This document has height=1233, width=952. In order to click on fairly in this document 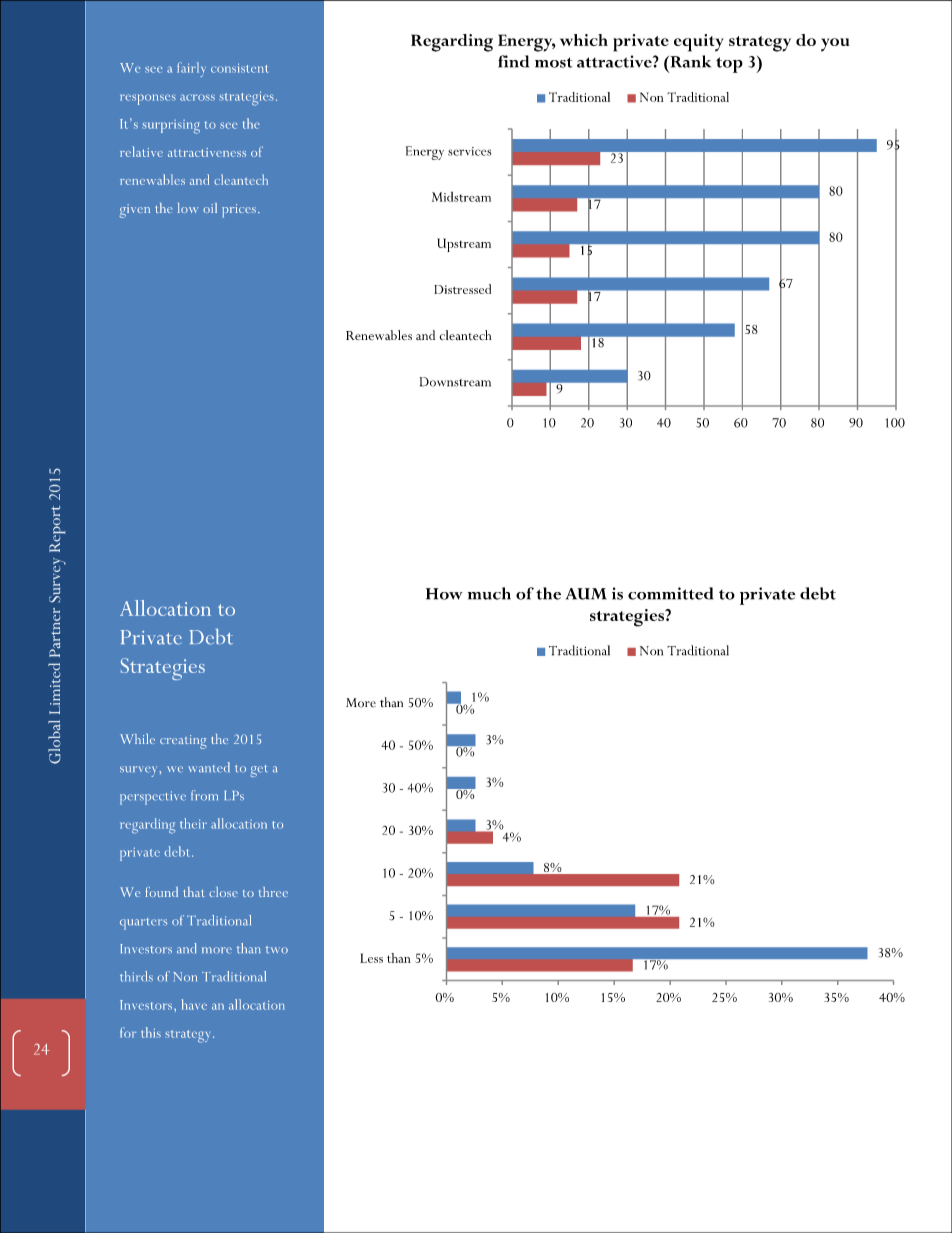, I will do `click(191, 69)`.
